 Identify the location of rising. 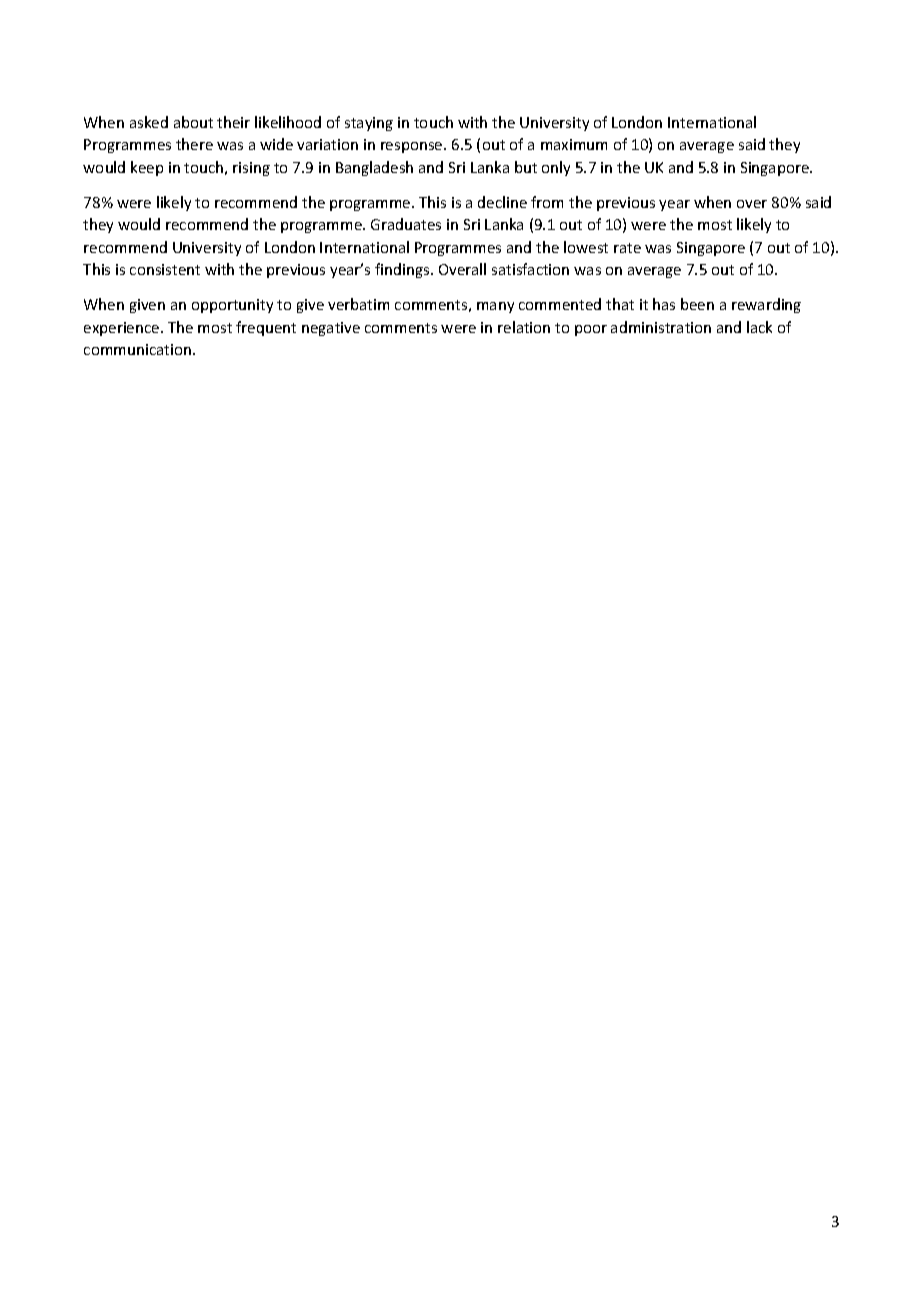
(251, 169).
